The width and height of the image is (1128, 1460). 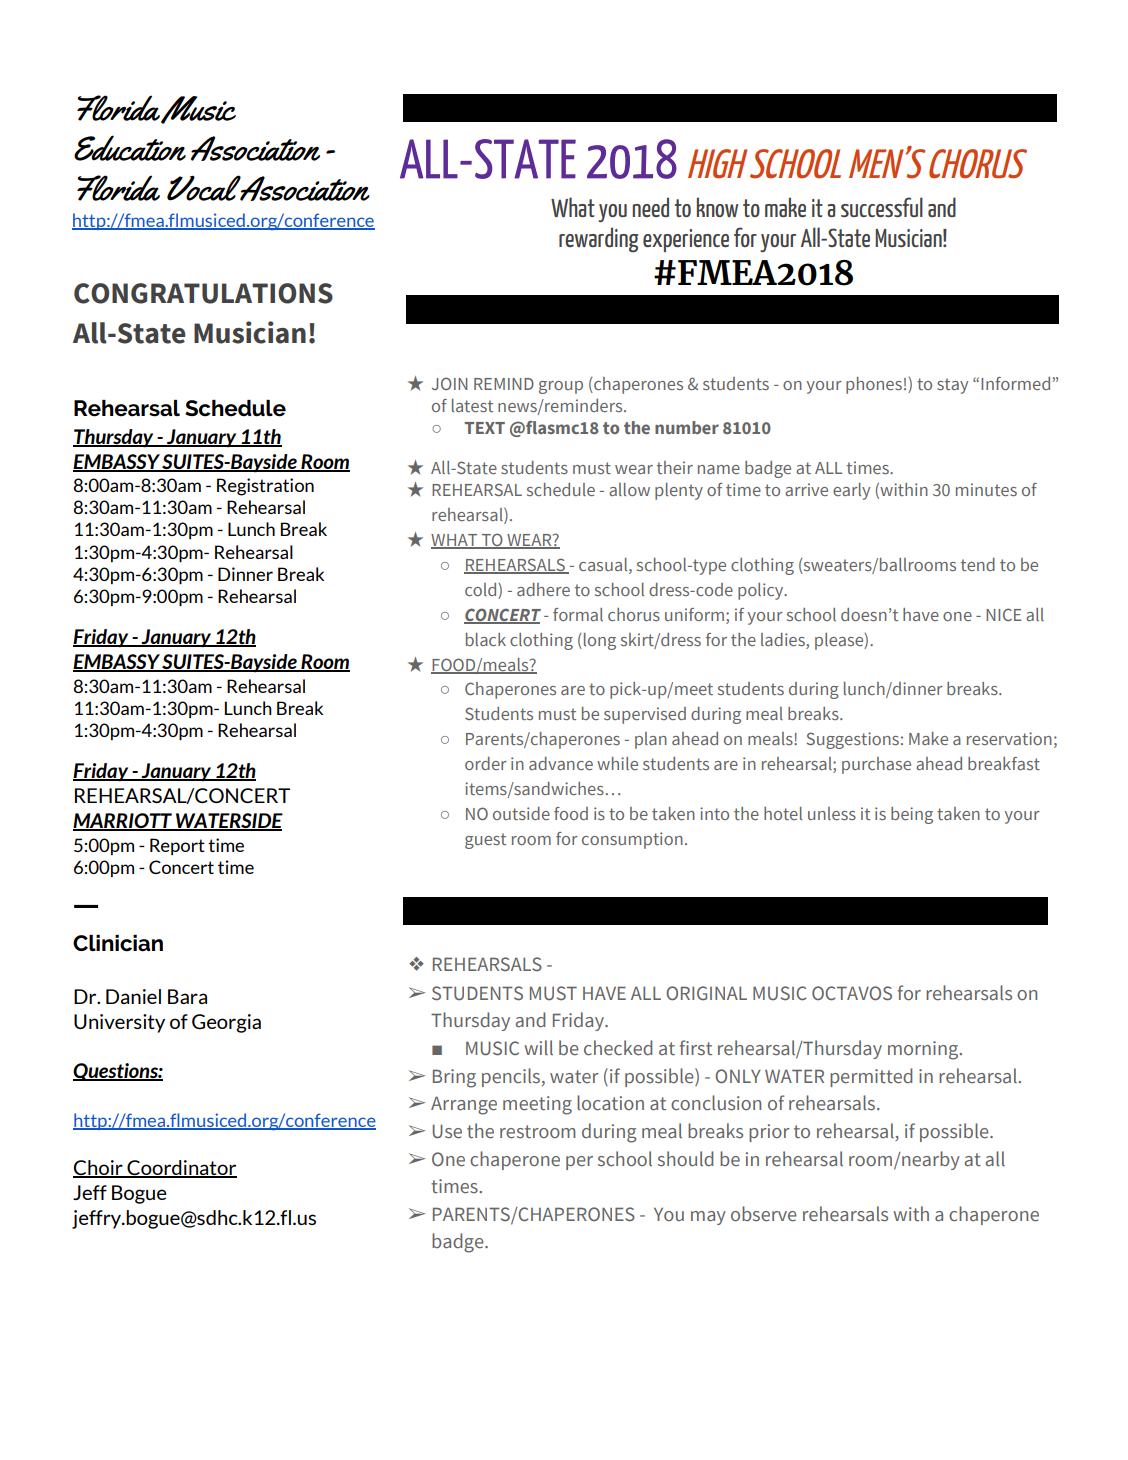 What do you see at coordinates (123, 822) in the image?
I see `MARRIOTT` at bounding box center [123, 822].
